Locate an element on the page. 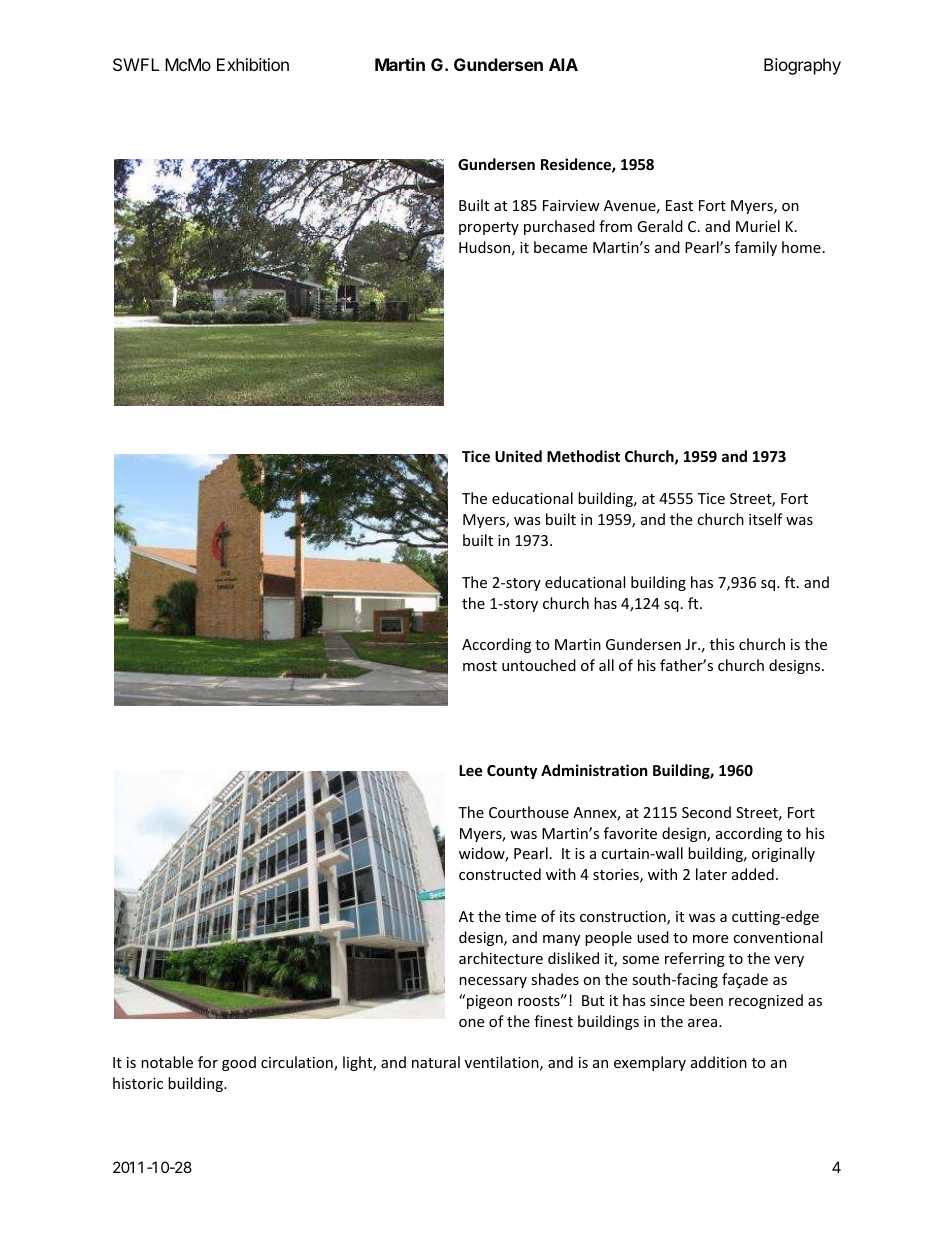 The image size is (952, 1233). good is located at coordinates (239, 1063).
